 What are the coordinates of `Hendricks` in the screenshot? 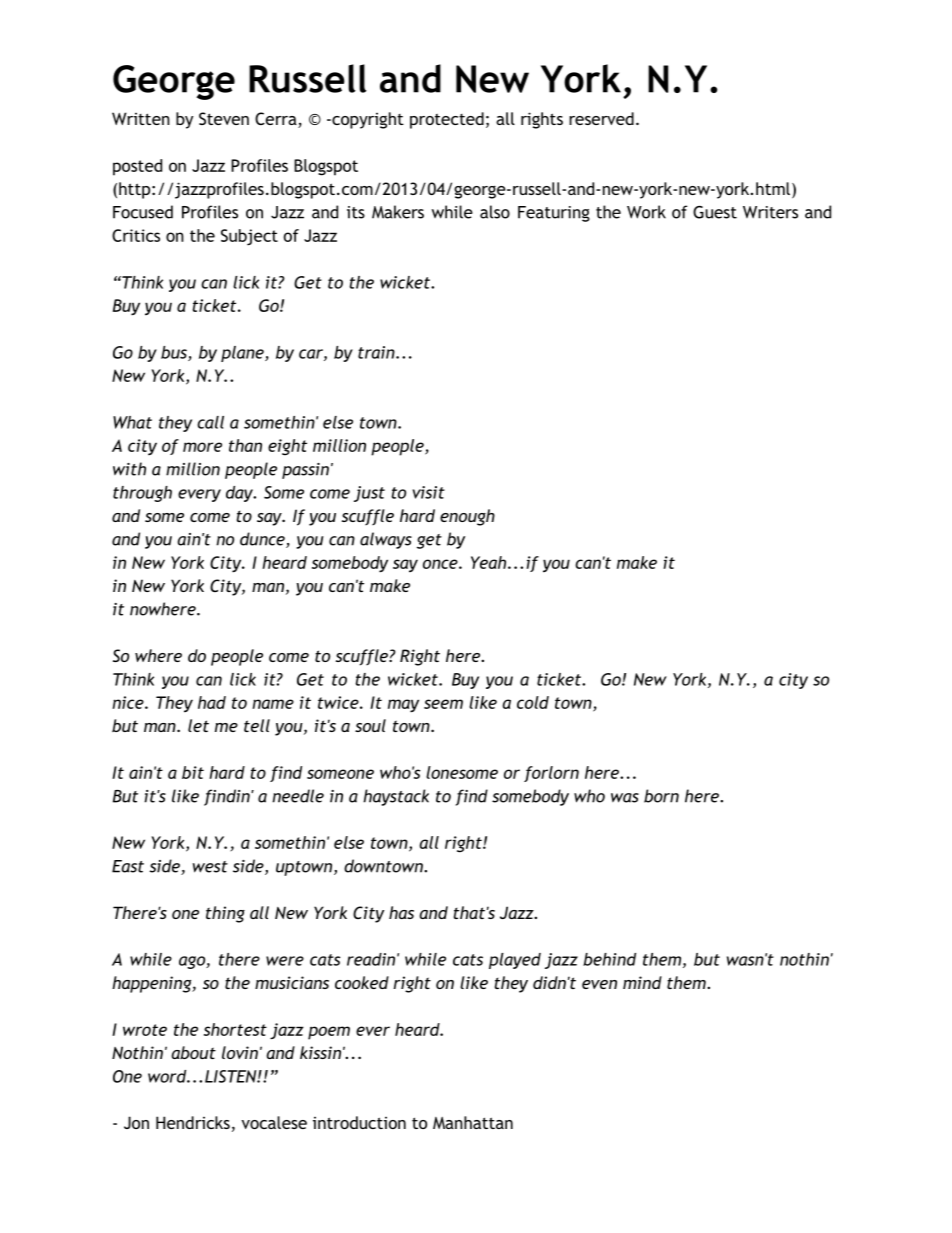 It's located at (193, 1122).
